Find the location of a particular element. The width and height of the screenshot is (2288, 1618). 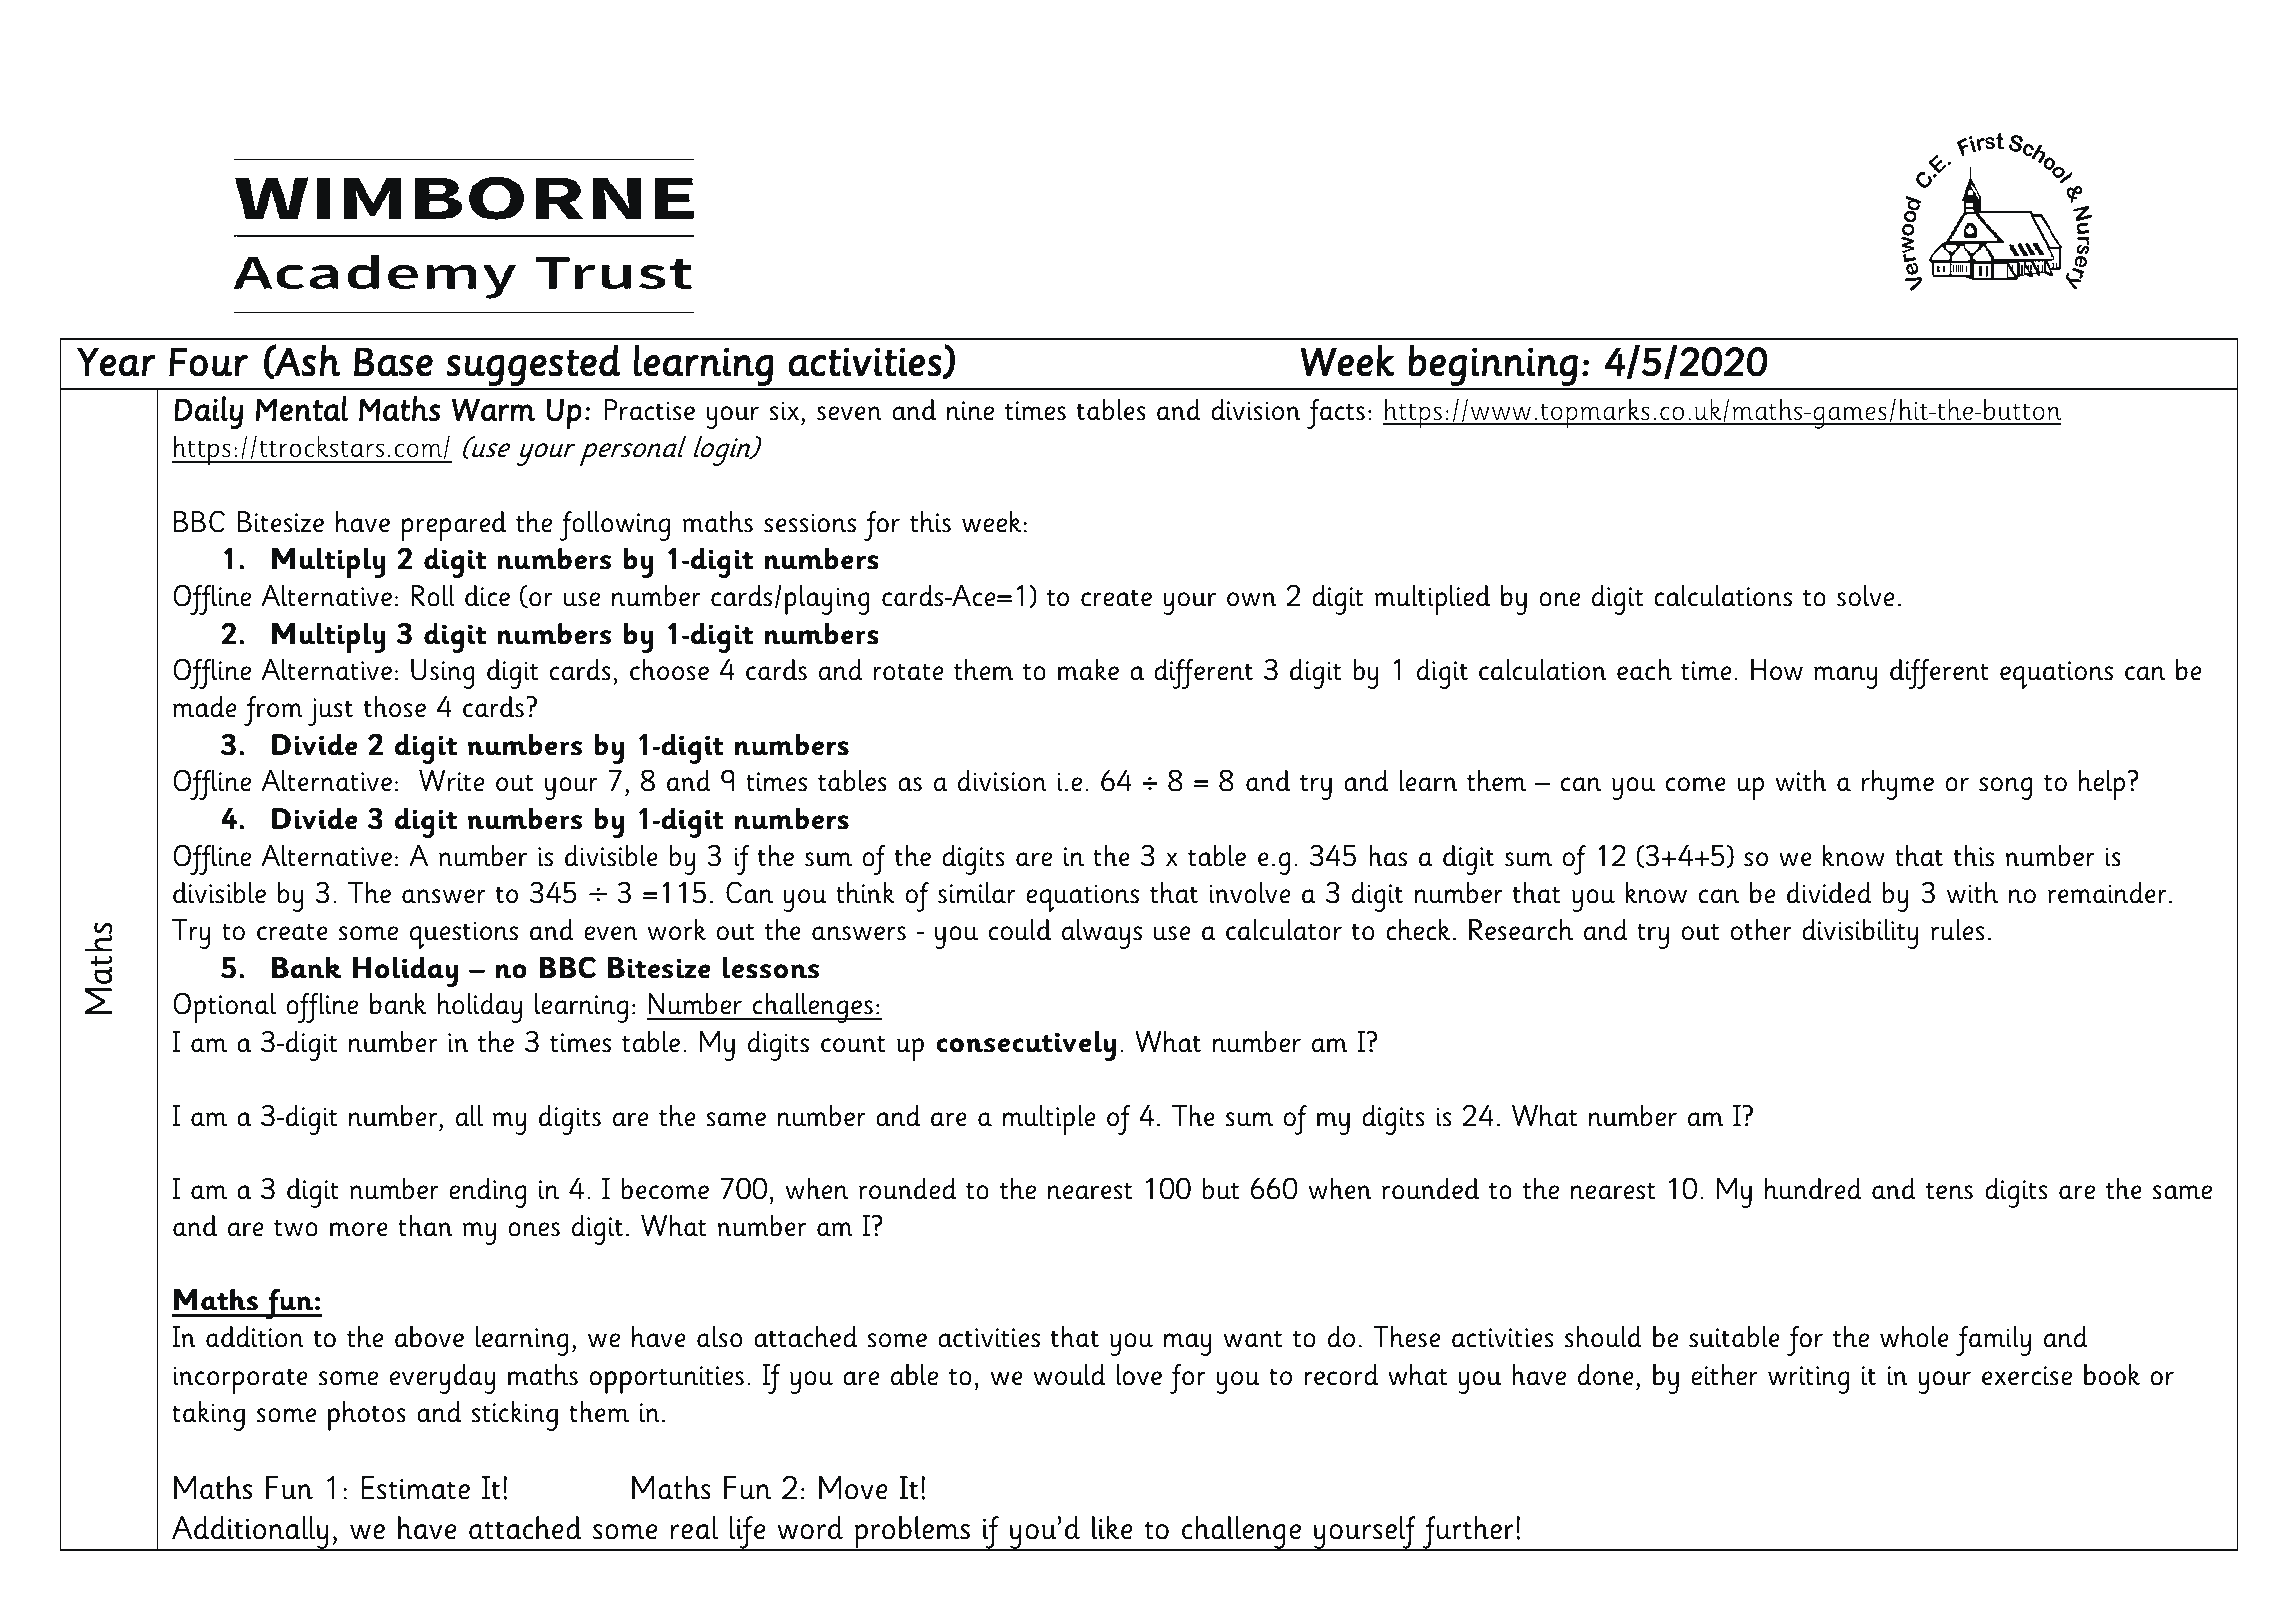

always is located at coordinates (1102, 934).
